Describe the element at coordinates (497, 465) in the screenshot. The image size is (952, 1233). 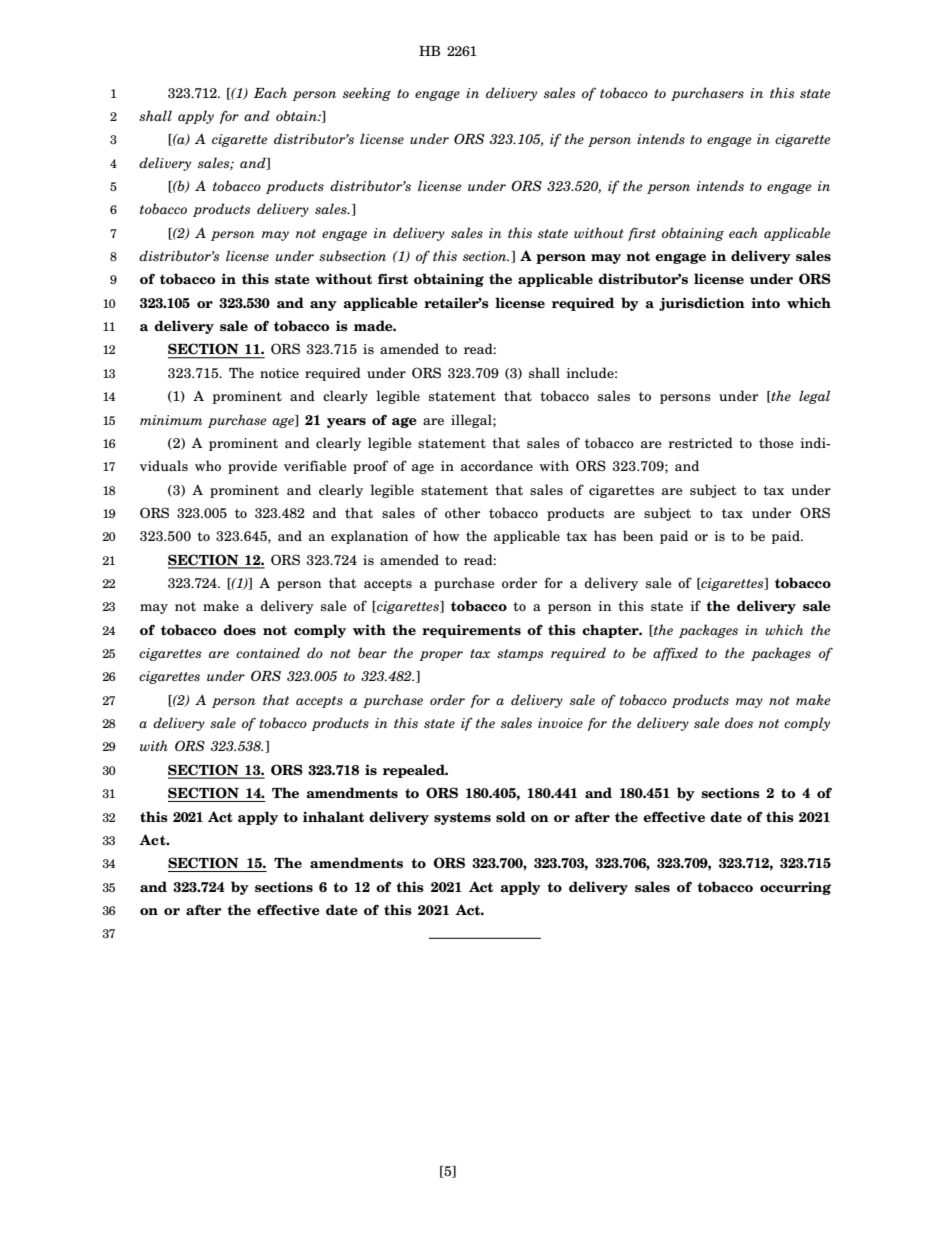
I see `accordance` at that location.
